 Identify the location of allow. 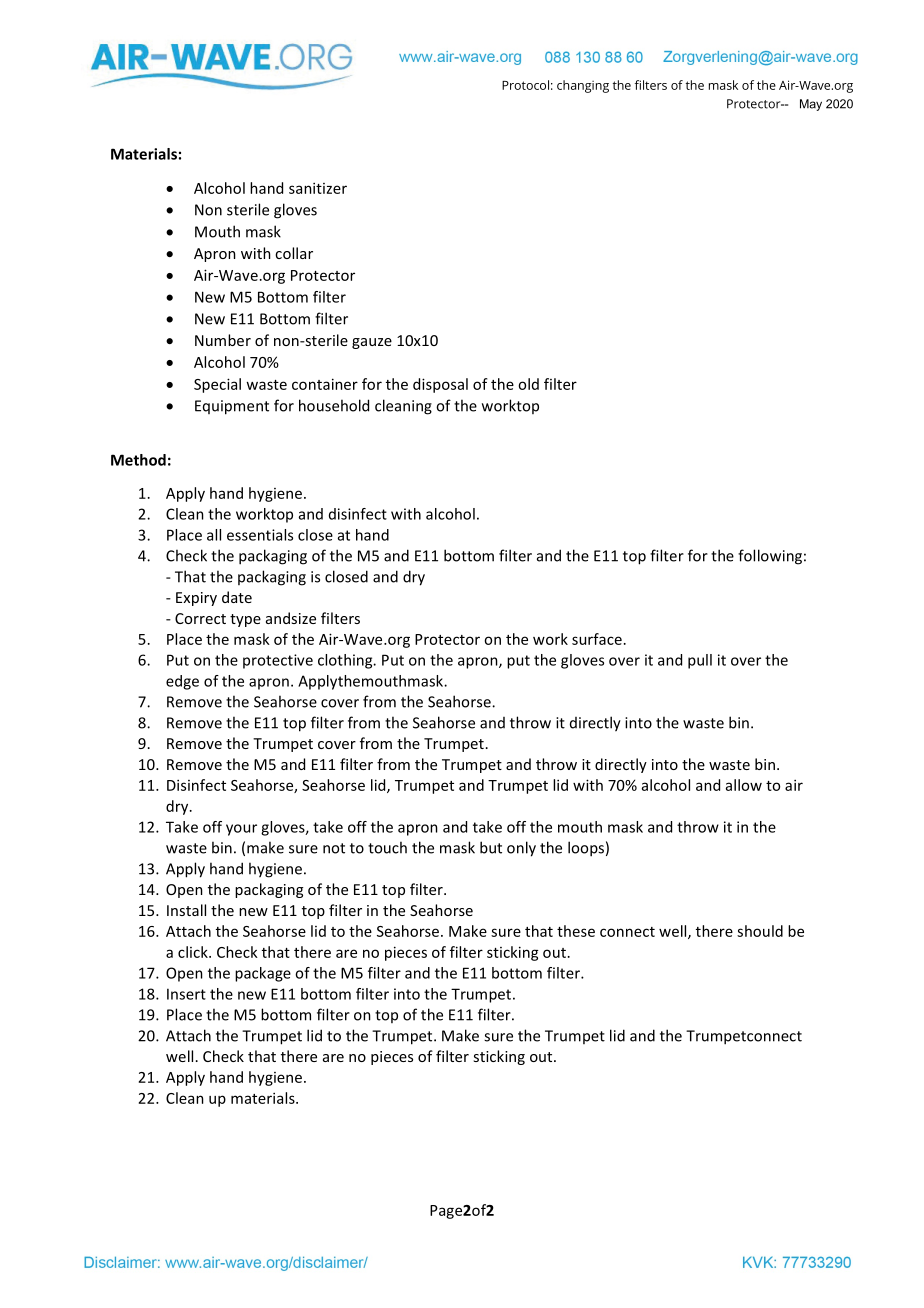
(744, 785).
